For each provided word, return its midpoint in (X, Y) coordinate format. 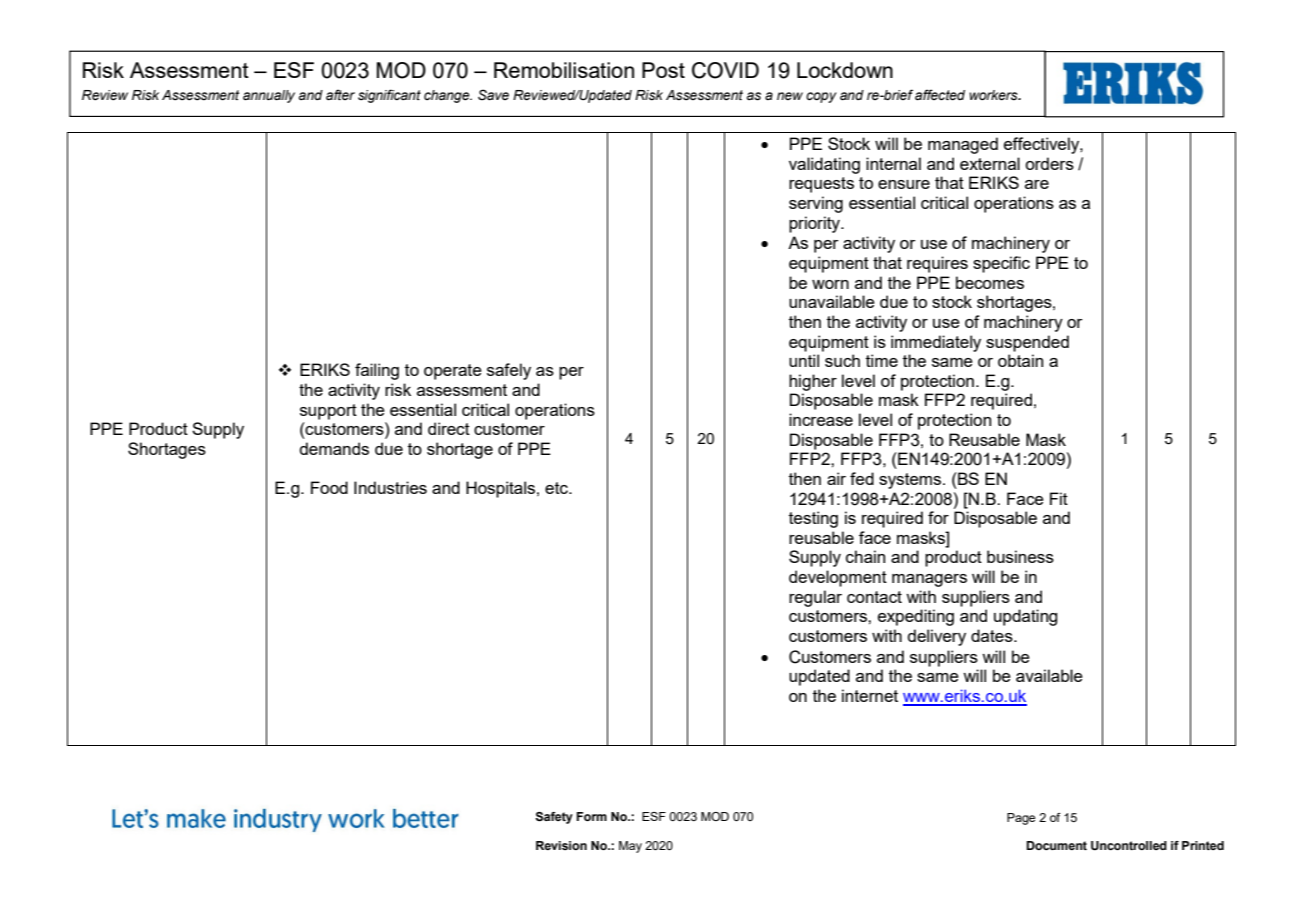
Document (1056, 845)
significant (389, 96)
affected (940, 95)
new (790, 96)
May (630, 847)
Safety (554, 818)
